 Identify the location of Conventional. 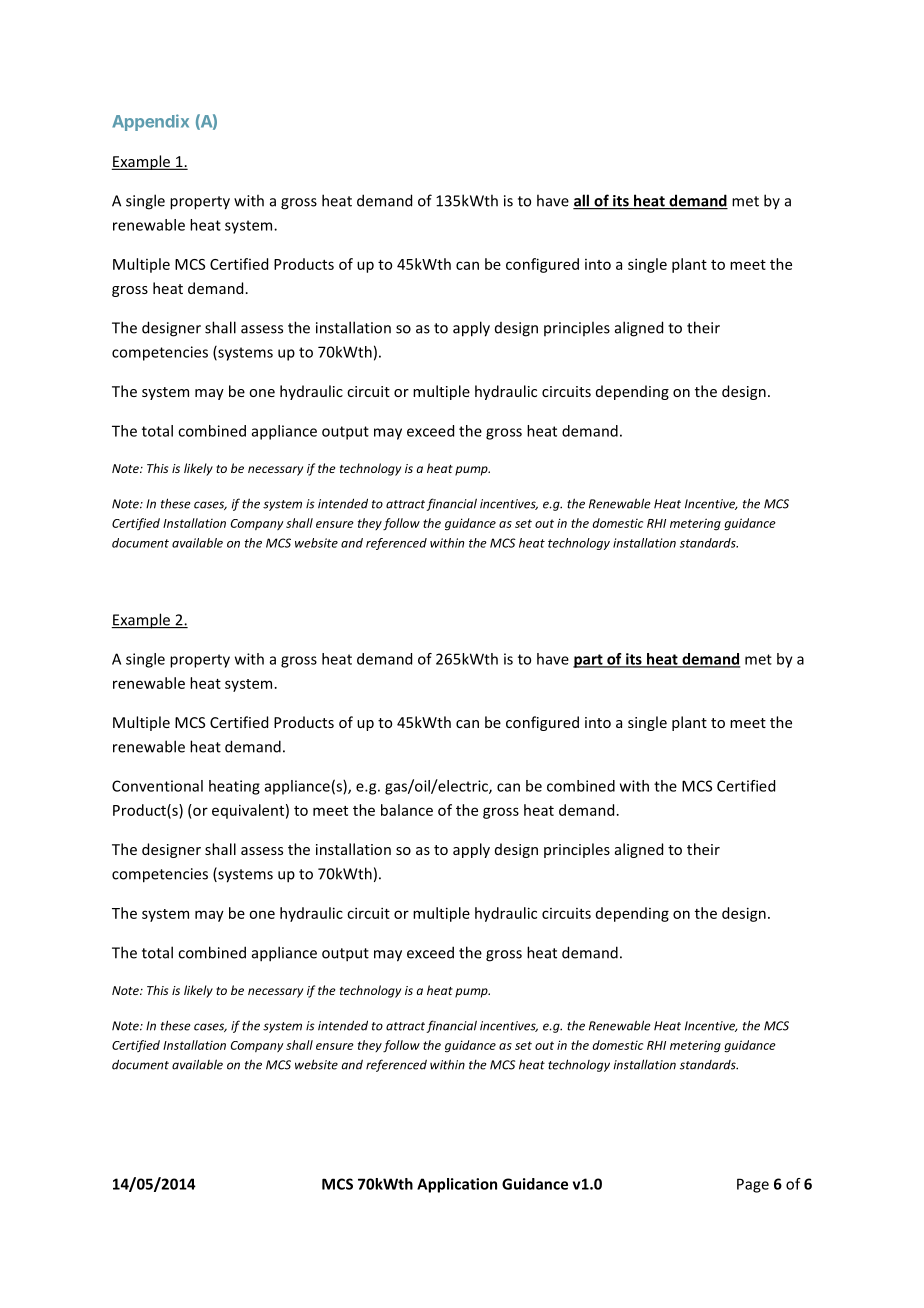
(157, 786).
